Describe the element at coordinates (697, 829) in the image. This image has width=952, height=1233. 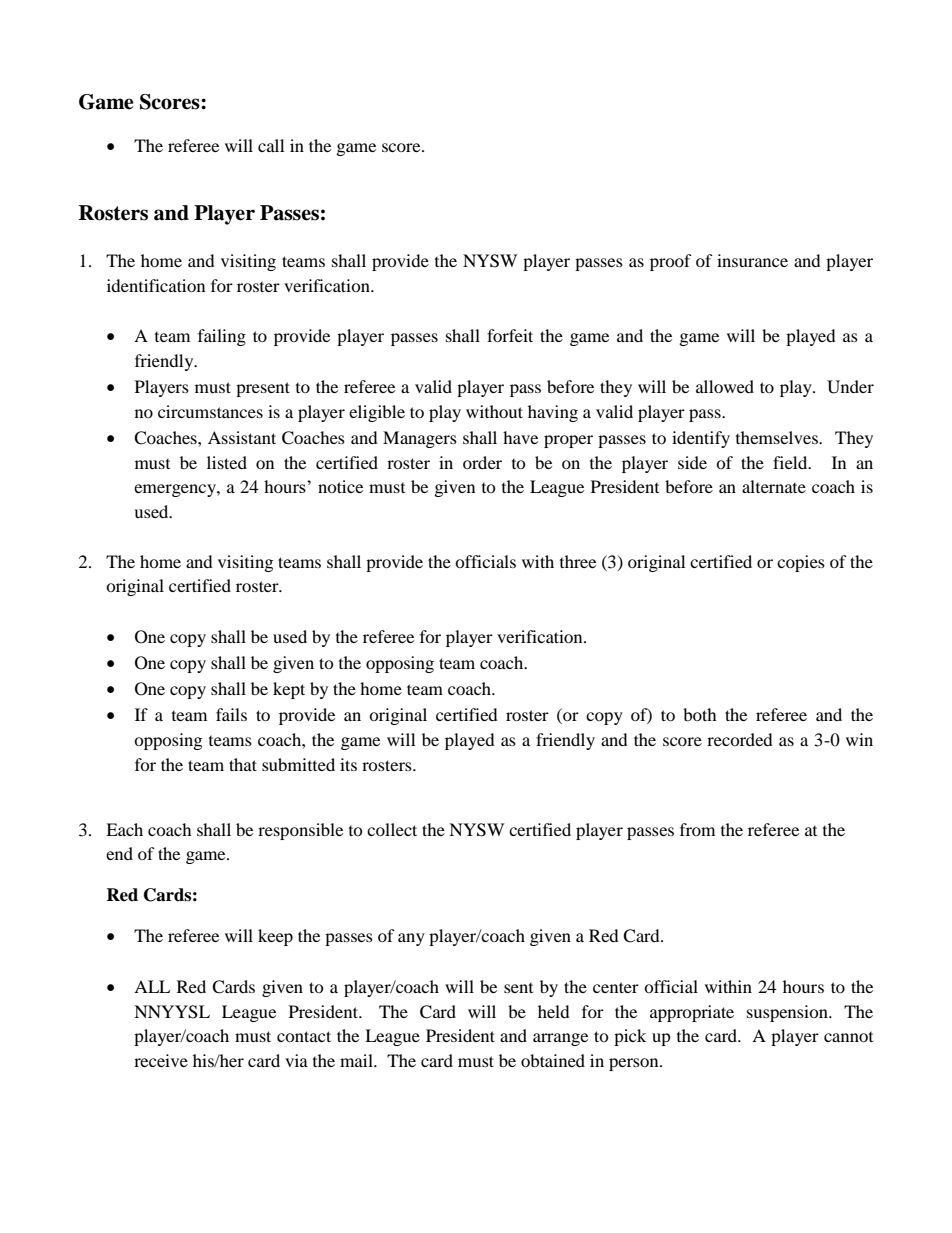
I see `from` at that location.
